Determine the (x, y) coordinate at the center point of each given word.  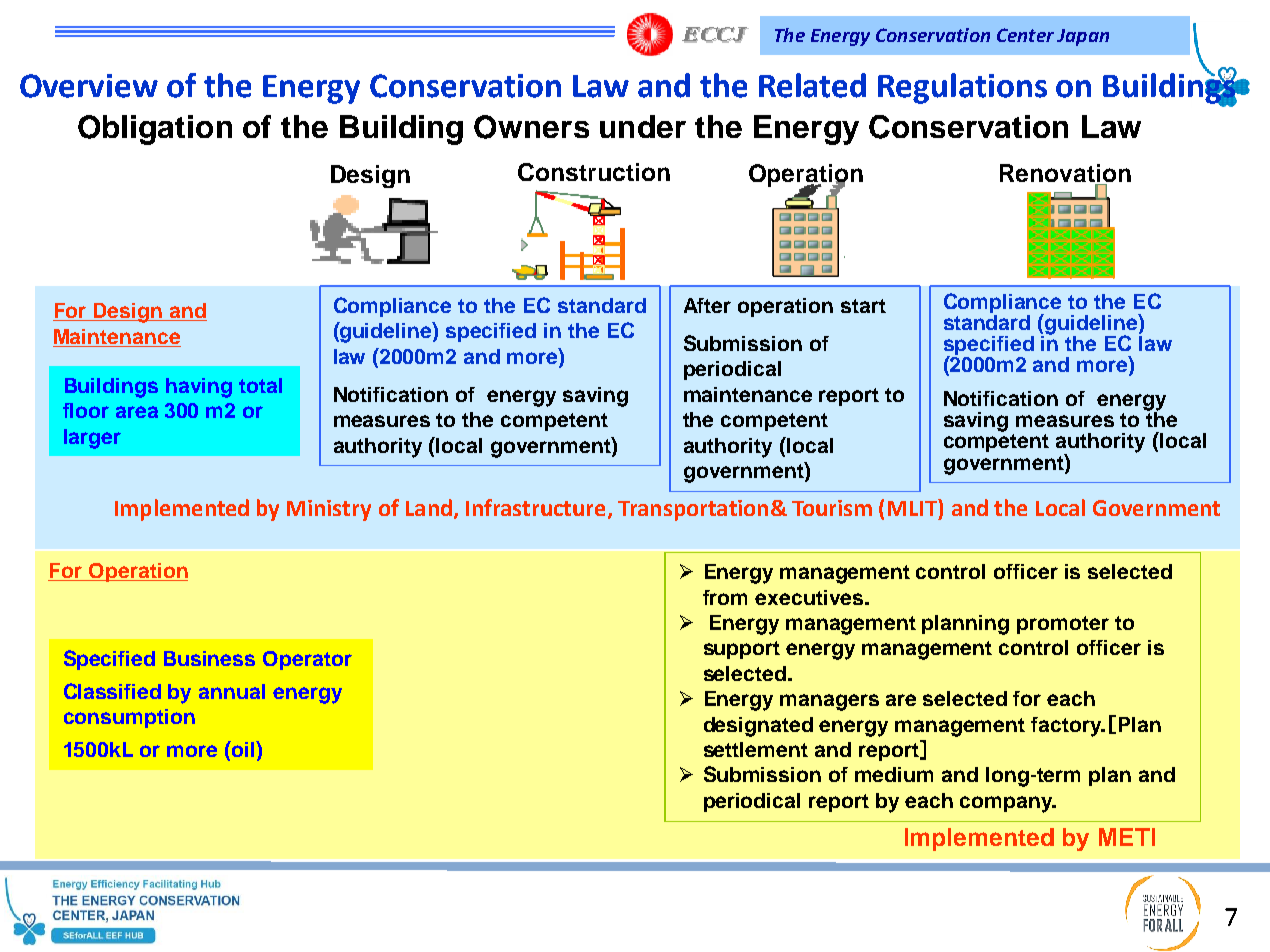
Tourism (832, 508)
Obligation (155, 130)
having (199, 388)
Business (209, 658)
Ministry (329, 510)
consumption (129, 718)
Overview (89, 86)
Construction (594, 172)
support (742, 650)
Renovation (1065, 173)
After (707, 305)
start (863, 306)
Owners (531, 127)
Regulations (962, 88)
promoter (1063, 625)
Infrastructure (535, 507)
